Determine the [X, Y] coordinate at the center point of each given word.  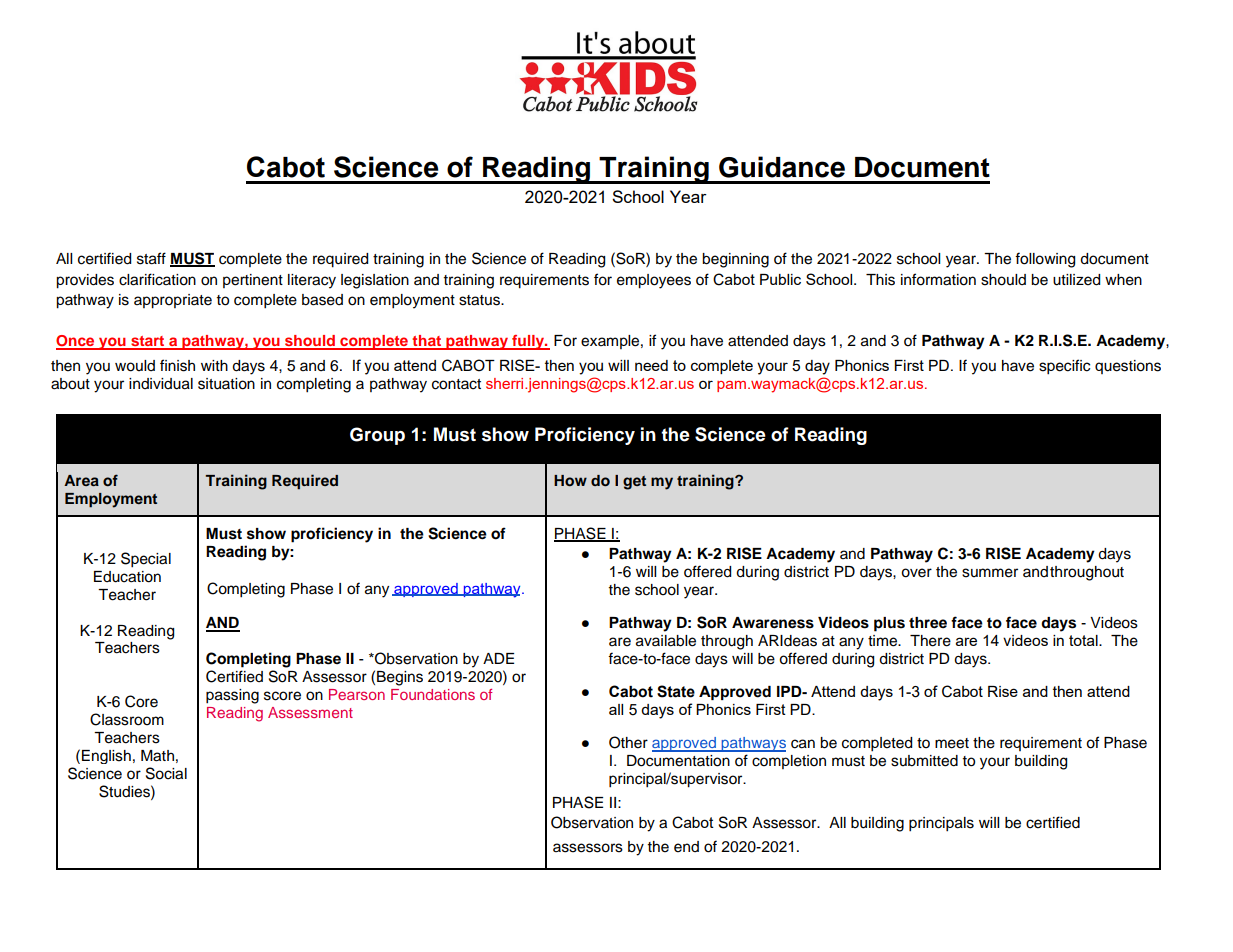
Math [157, 756]
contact [456, 384]
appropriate [173, 301]
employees [654, 281]
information [938, 279]
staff [151, 258]
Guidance [782, 167]
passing [232, 696]
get [634, 483]
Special [146, 560]
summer [990, 573]
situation [226, 384]
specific [1064, 367]
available [666, 641]
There [930, 641]
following [1045, 260]
